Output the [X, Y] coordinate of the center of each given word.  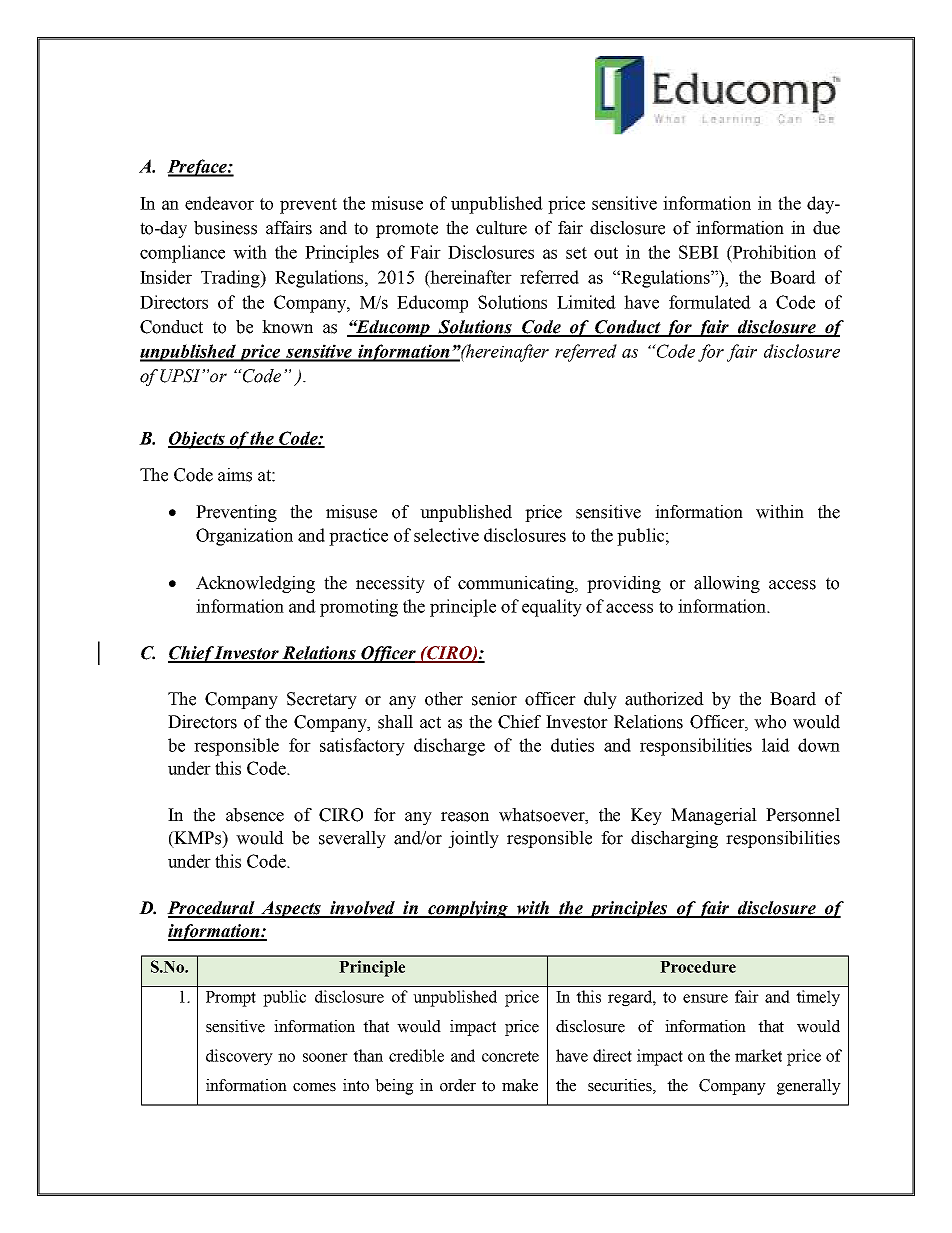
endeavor [219, 203]
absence [255, 815]
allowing [727, 584]
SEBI [699, 252]
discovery [239, 1057]
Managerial [714, 816]
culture [501, 228]
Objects [197, 440]
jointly [473, 839]
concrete [510, 1056]
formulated [710, 302]
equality [552, 608]
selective [446, 535]
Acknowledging [255, 584]
